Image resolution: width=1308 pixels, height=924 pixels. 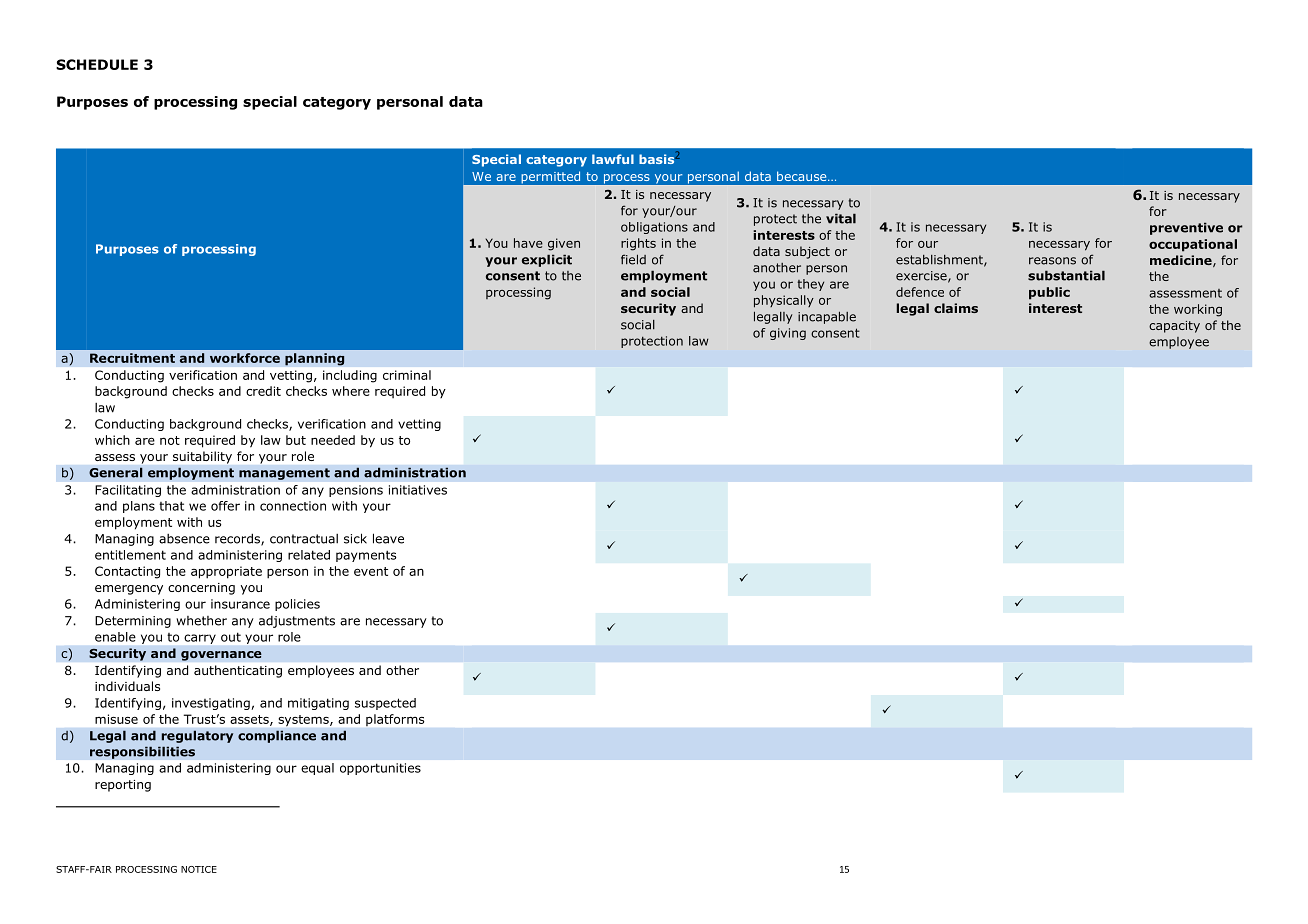 What do you see at coordinates (418, 490) in the document?
I see `initiatives` at bounding box center [418, 490].
